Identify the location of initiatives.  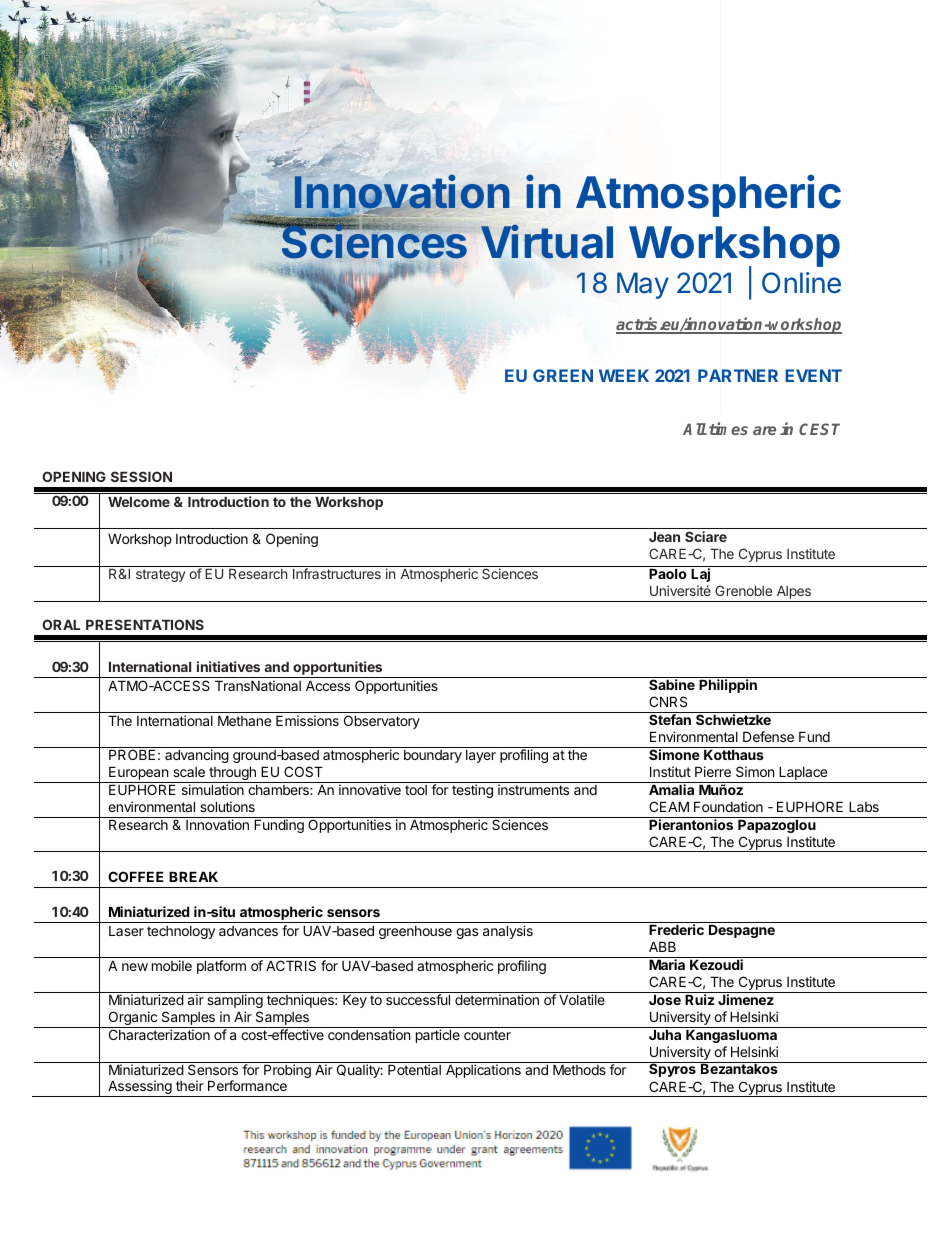
(228, 666).
